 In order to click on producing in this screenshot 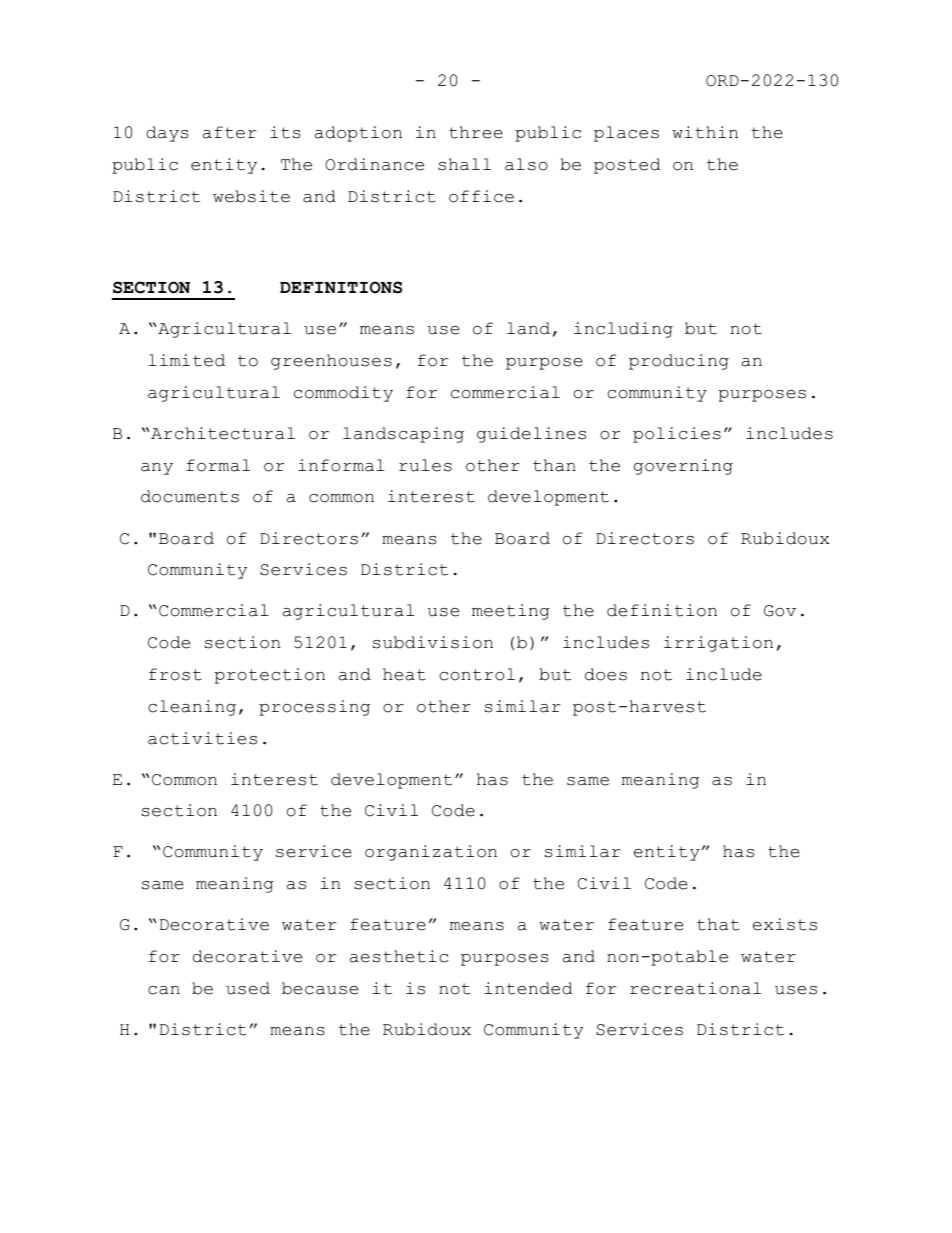, I will do `click(679, 362)`.
